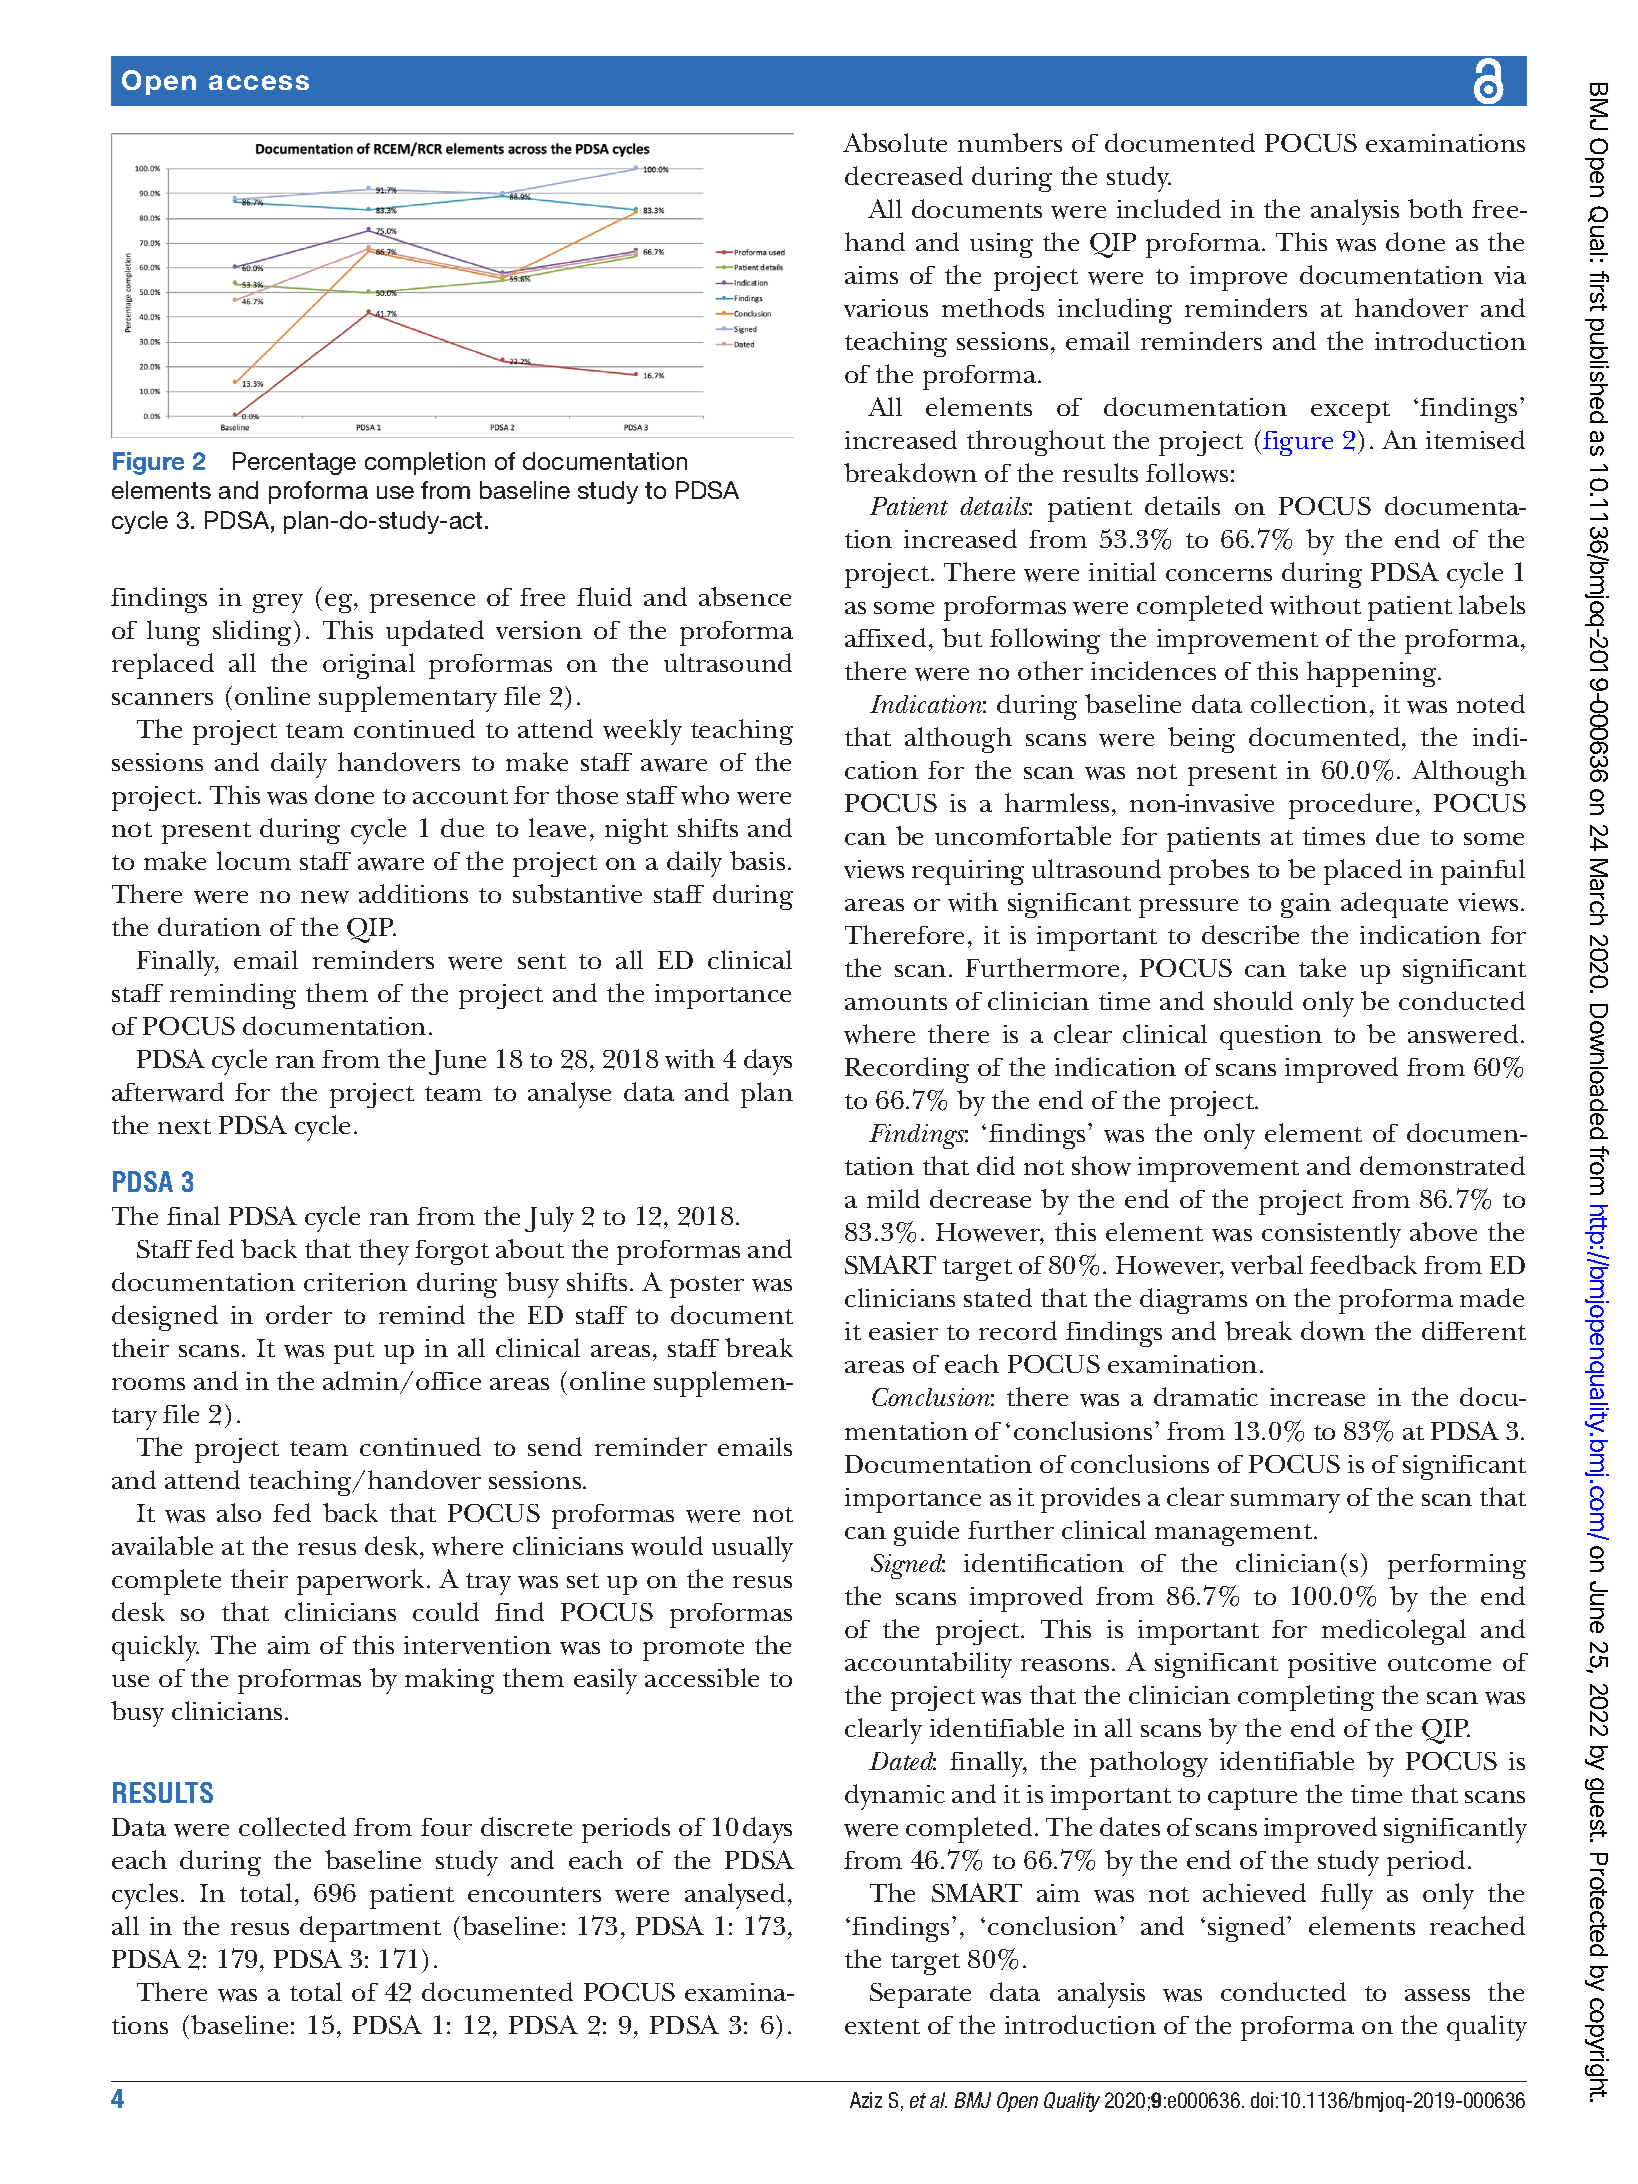 This image has height=2184, width=1638. I want to click on affixed, so click(885, 637).
